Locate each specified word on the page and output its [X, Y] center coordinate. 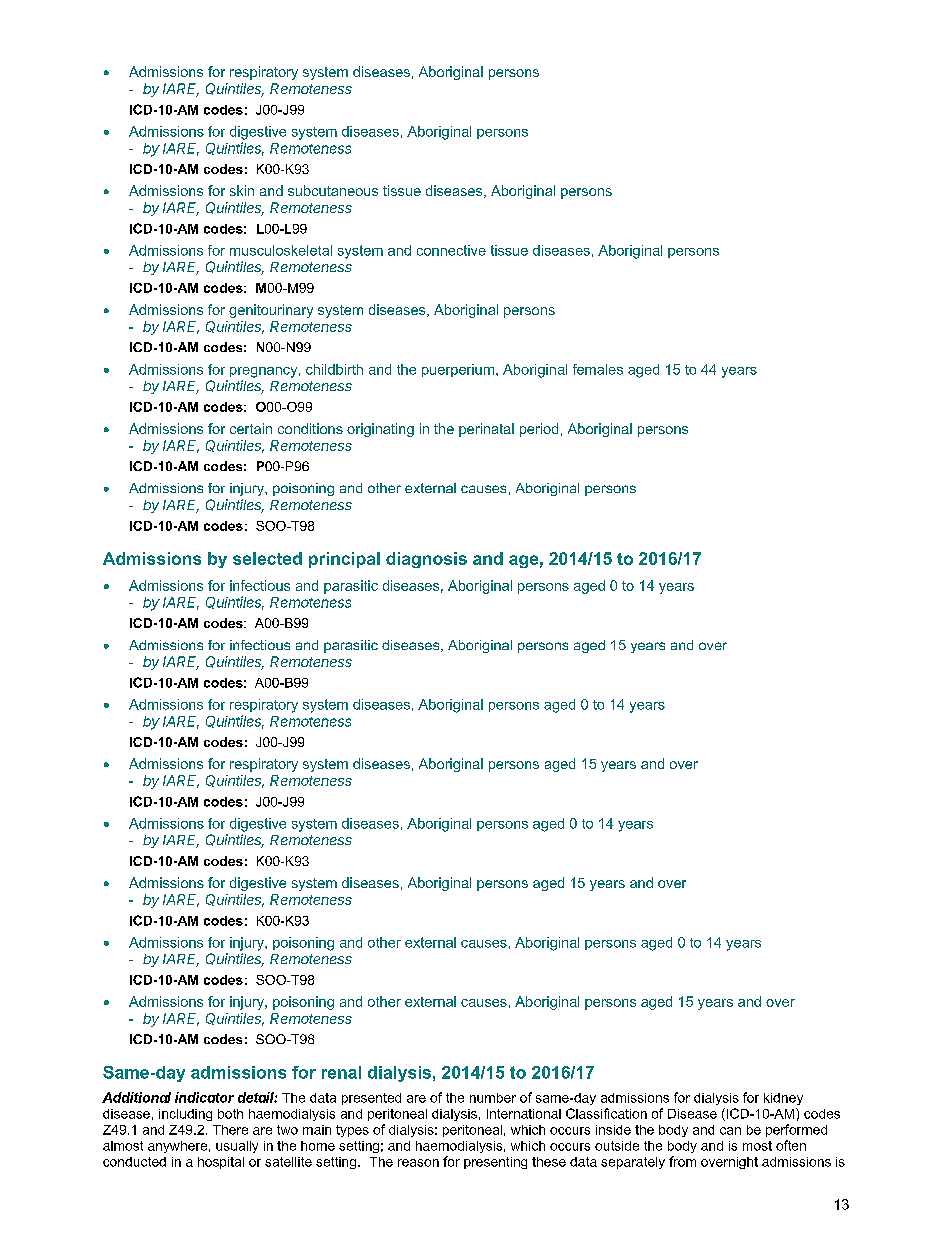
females [598, 369]
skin [242, 190]
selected [267, 558]
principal [344, 560]
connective [451, 250]
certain [251, 428]
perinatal [486, 430]
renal [341, 1072]
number [493, 1098]
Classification [606, 1113]
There [230, 1130]
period [539, 430]
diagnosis [426, 560]
